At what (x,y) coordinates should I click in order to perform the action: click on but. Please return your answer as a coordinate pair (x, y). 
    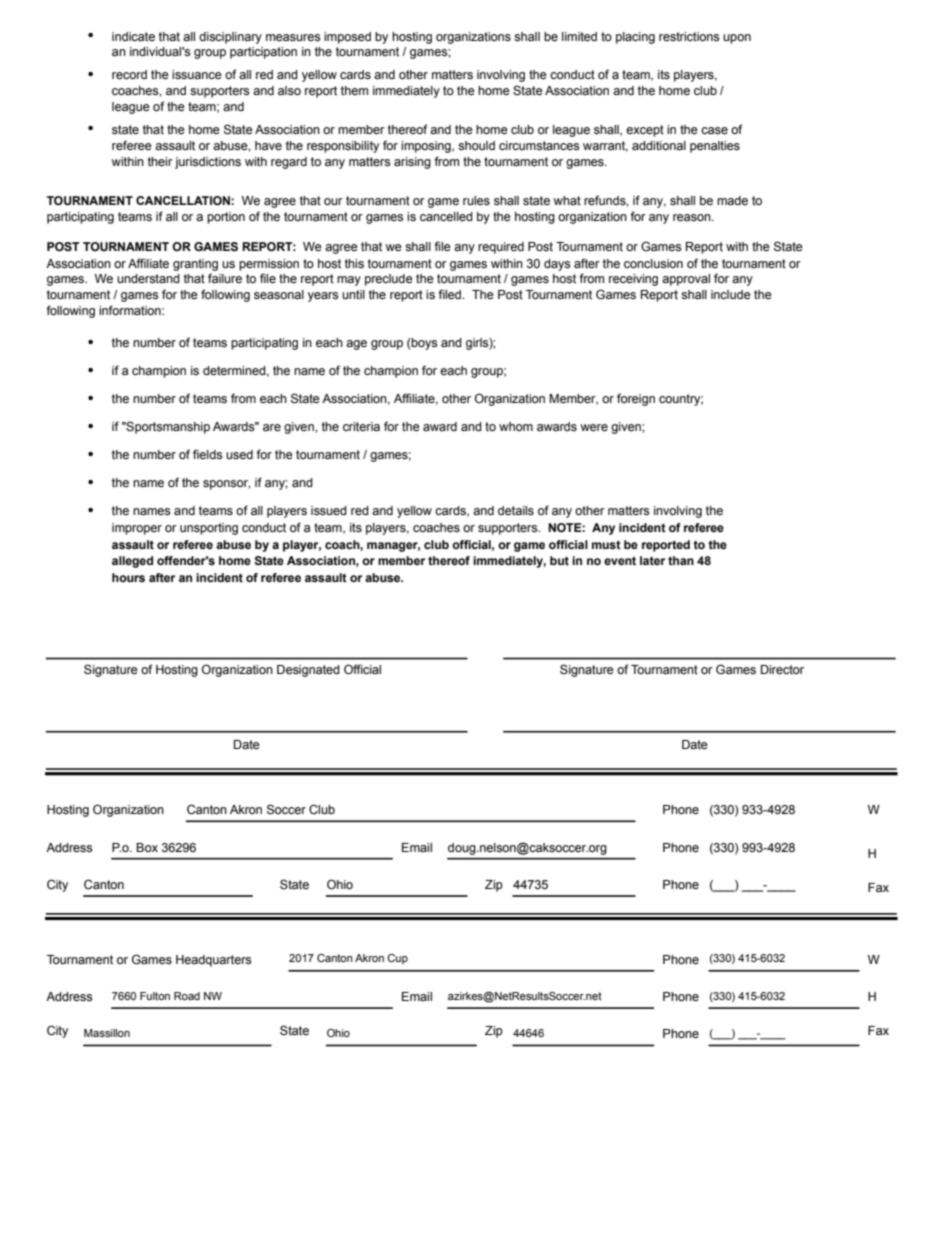
    Looking at the image, I should click on (559, 560).
